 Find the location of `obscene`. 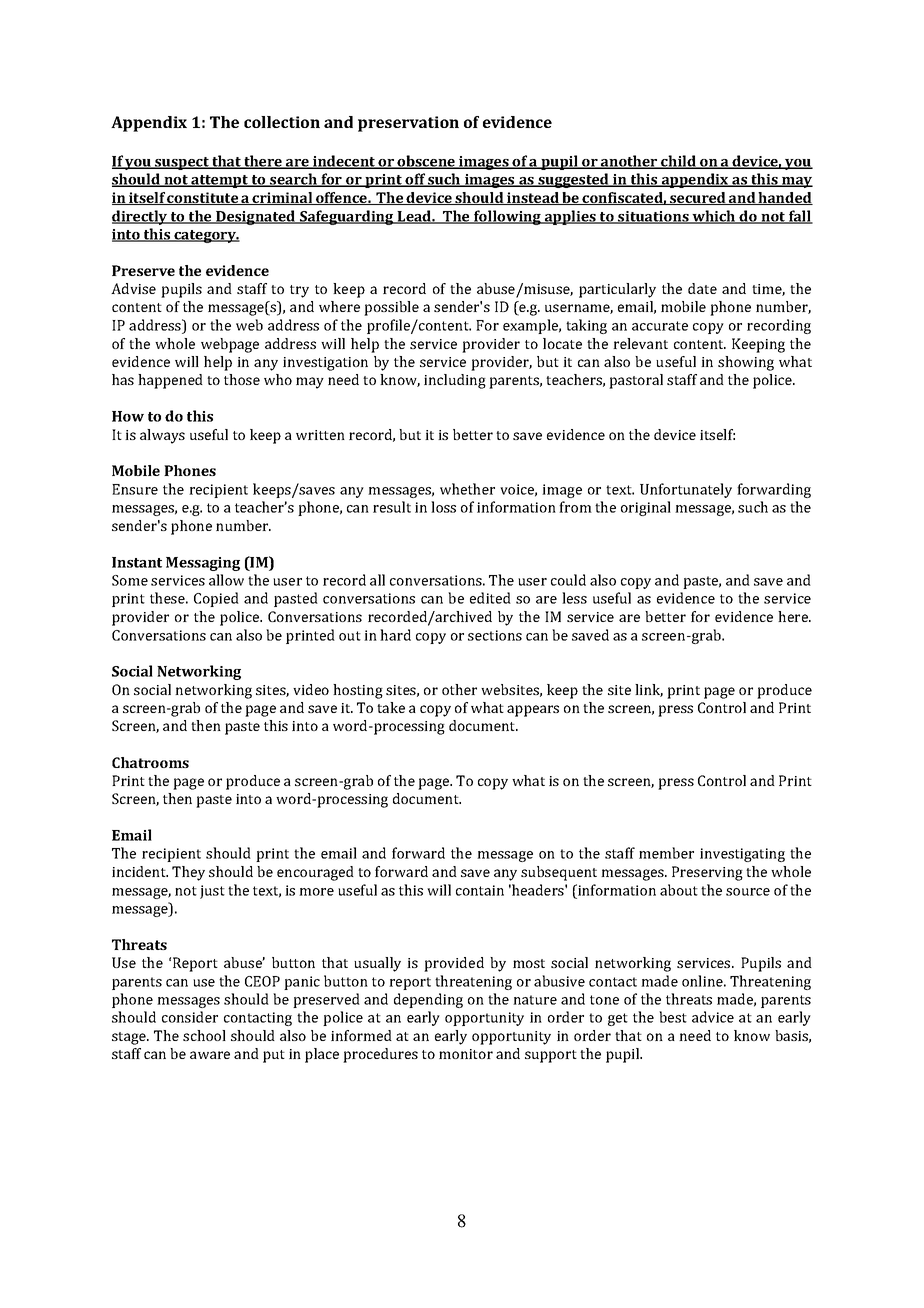

obscene is located at coordinates (427, 162).
